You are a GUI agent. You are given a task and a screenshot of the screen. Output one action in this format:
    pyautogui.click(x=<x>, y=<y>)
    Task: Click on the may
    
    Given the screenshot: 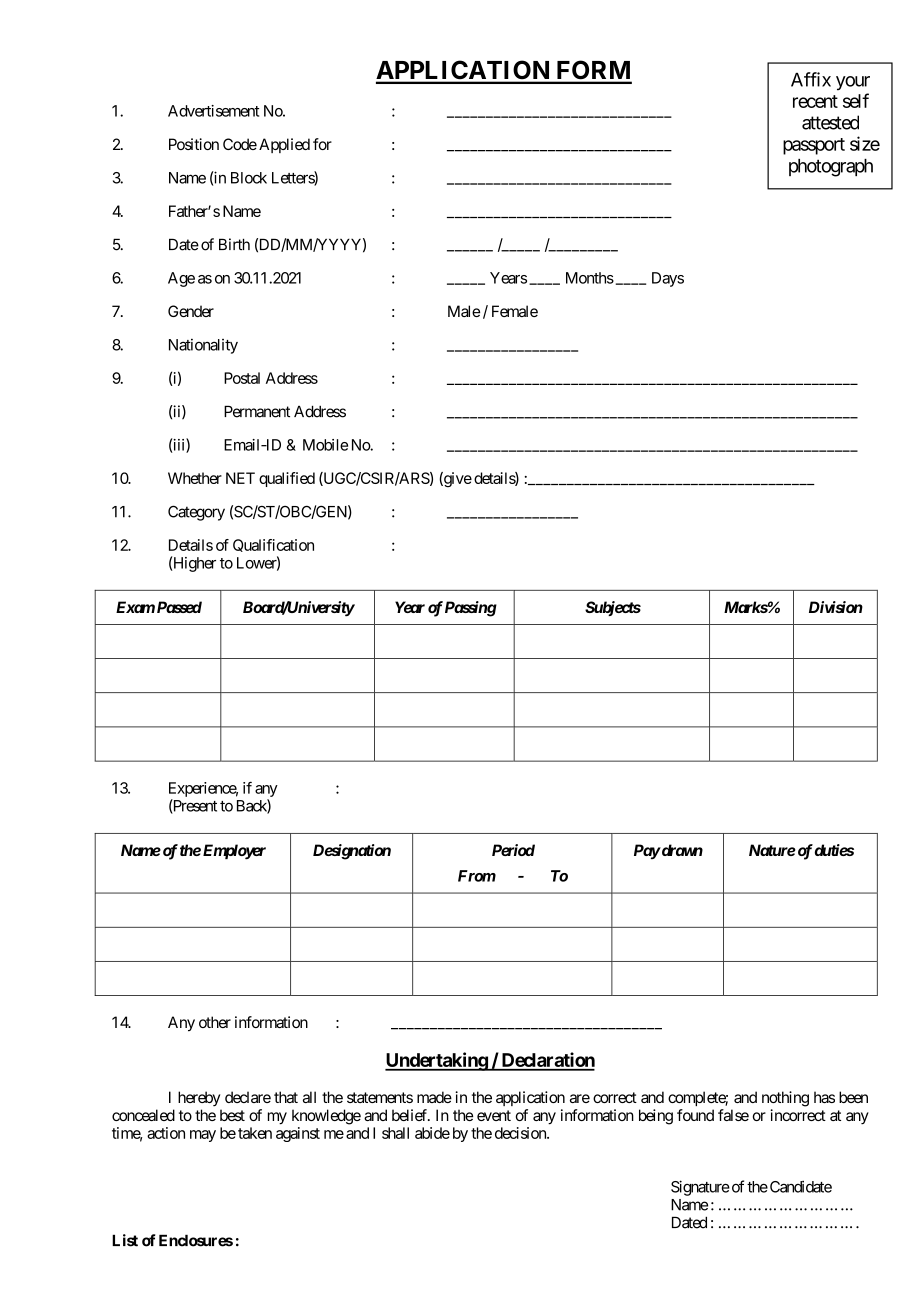 What is the action you would take?
    pyautogui.click(x=203, y=1136)
